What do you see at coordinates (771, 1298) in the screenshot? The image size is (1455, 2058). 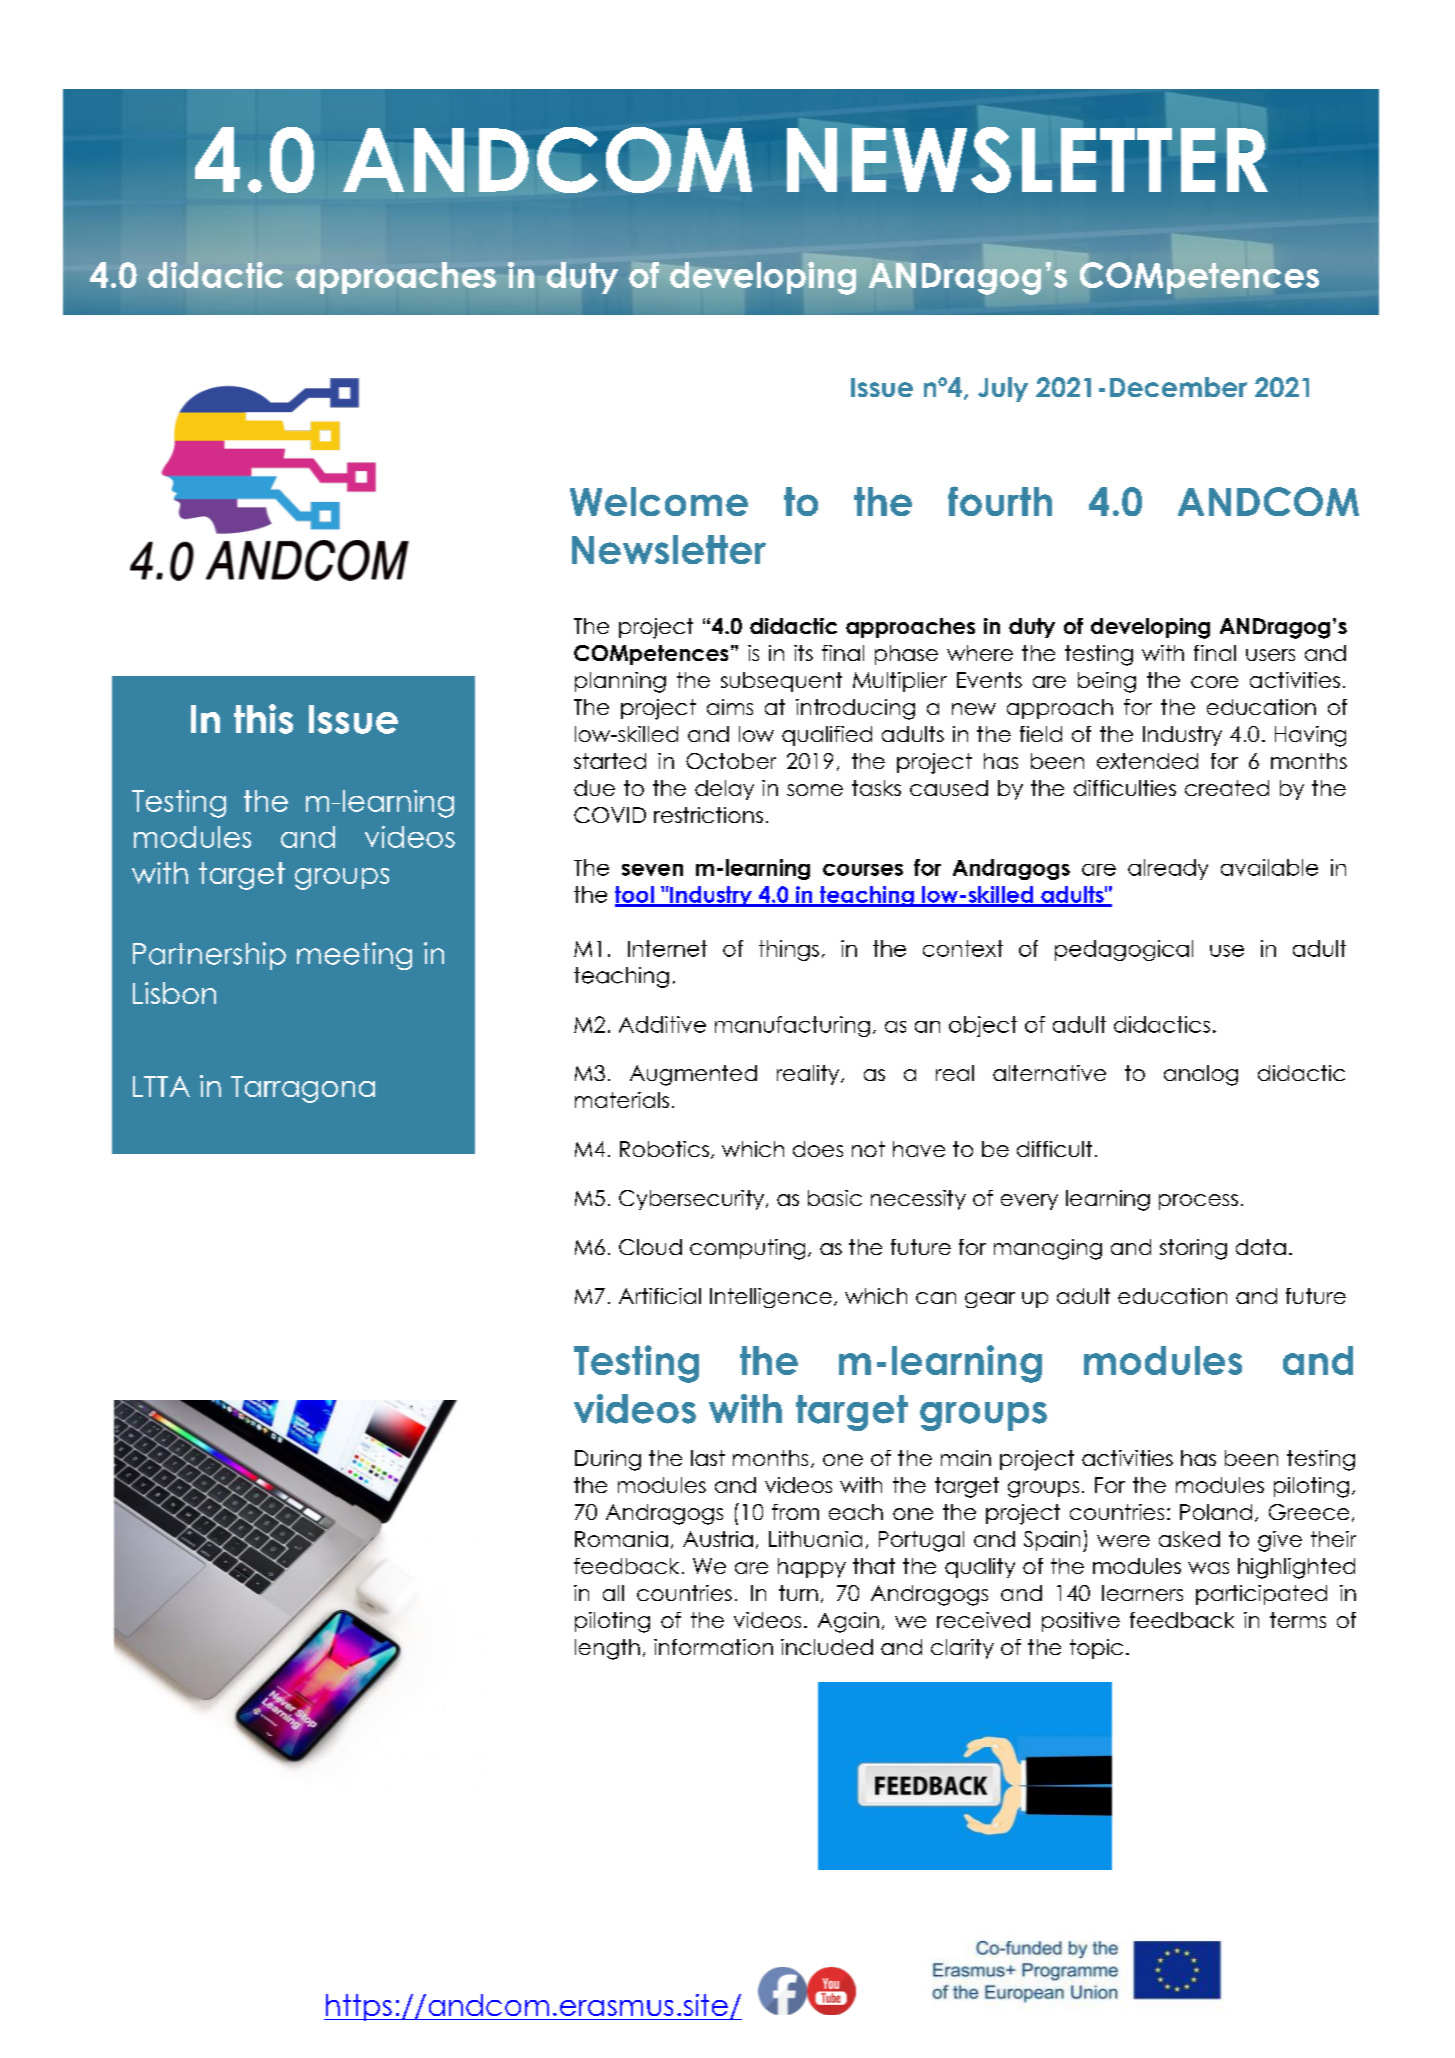 I see `Intelligence` at bounding box center [771, 1298].
